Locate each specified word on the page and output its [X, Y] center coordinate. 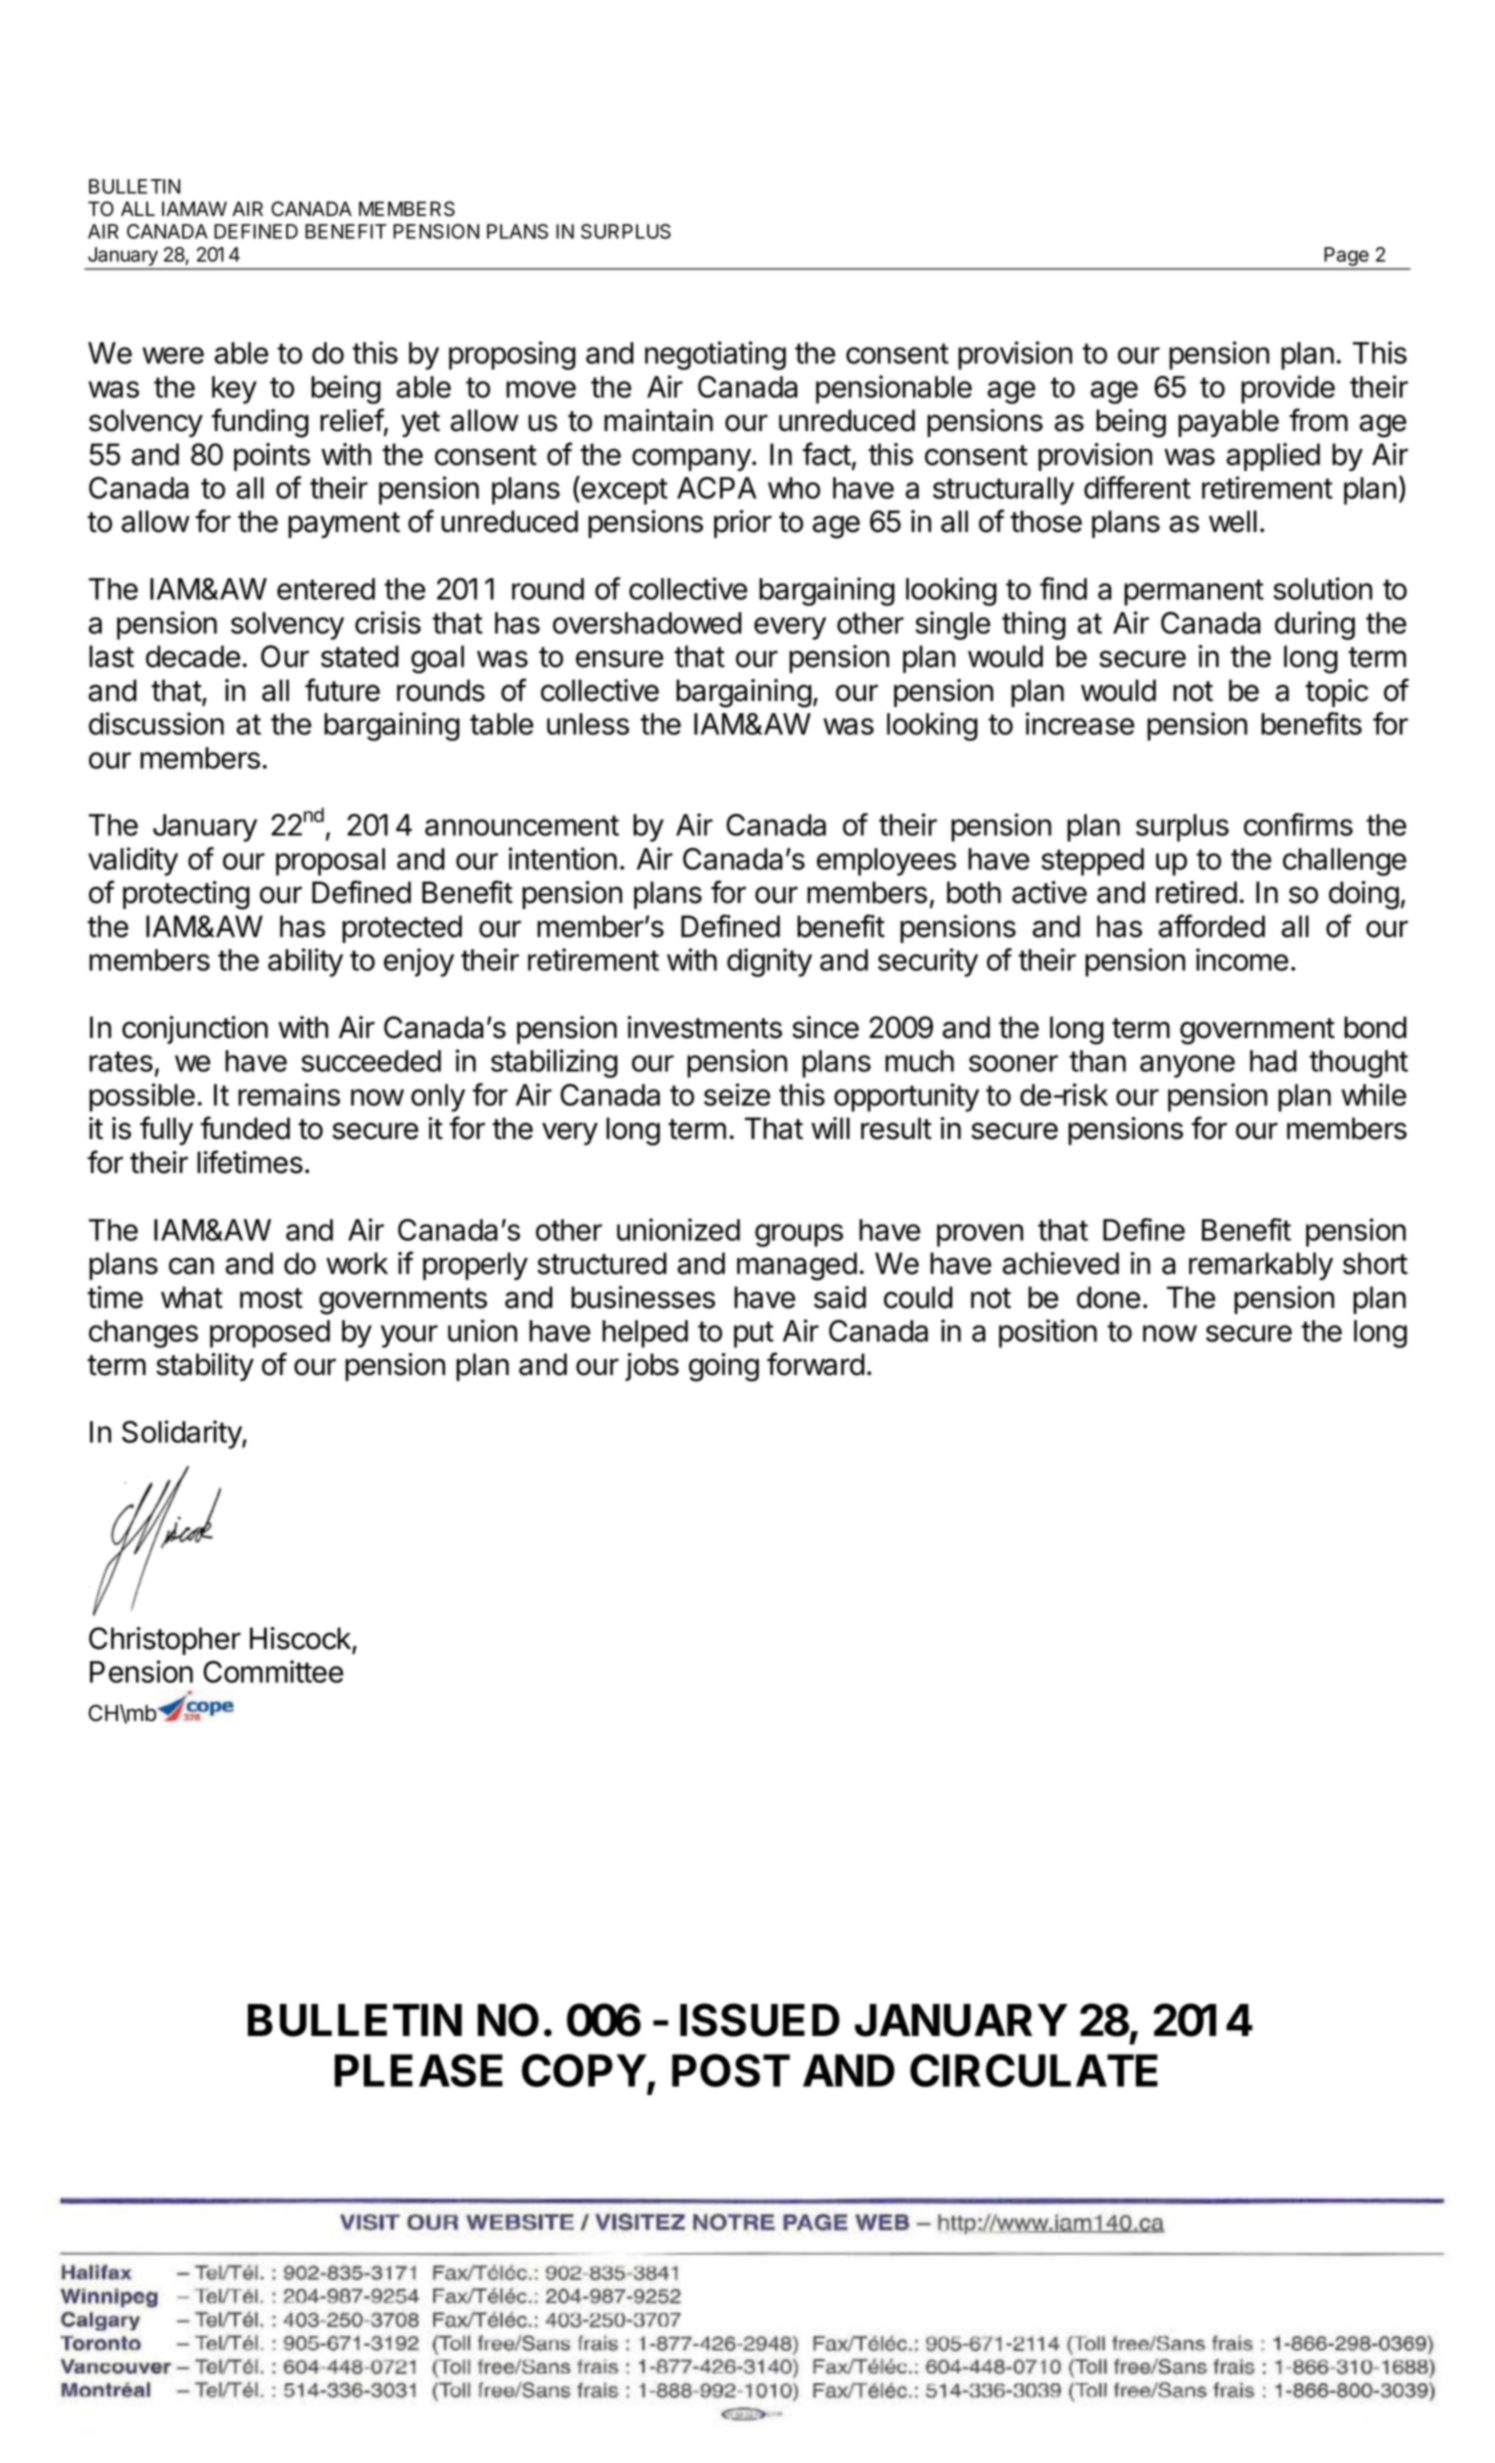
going [724, 1367]
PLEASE [419, 2070]
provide [1288, 389]
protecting [186, 895]
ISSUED [760, 2020]
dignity [769, 962]
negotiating [715, 355]
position [1048, 1333]
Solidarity [182, 1434]
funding [260, 423]
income [1242, 959]
